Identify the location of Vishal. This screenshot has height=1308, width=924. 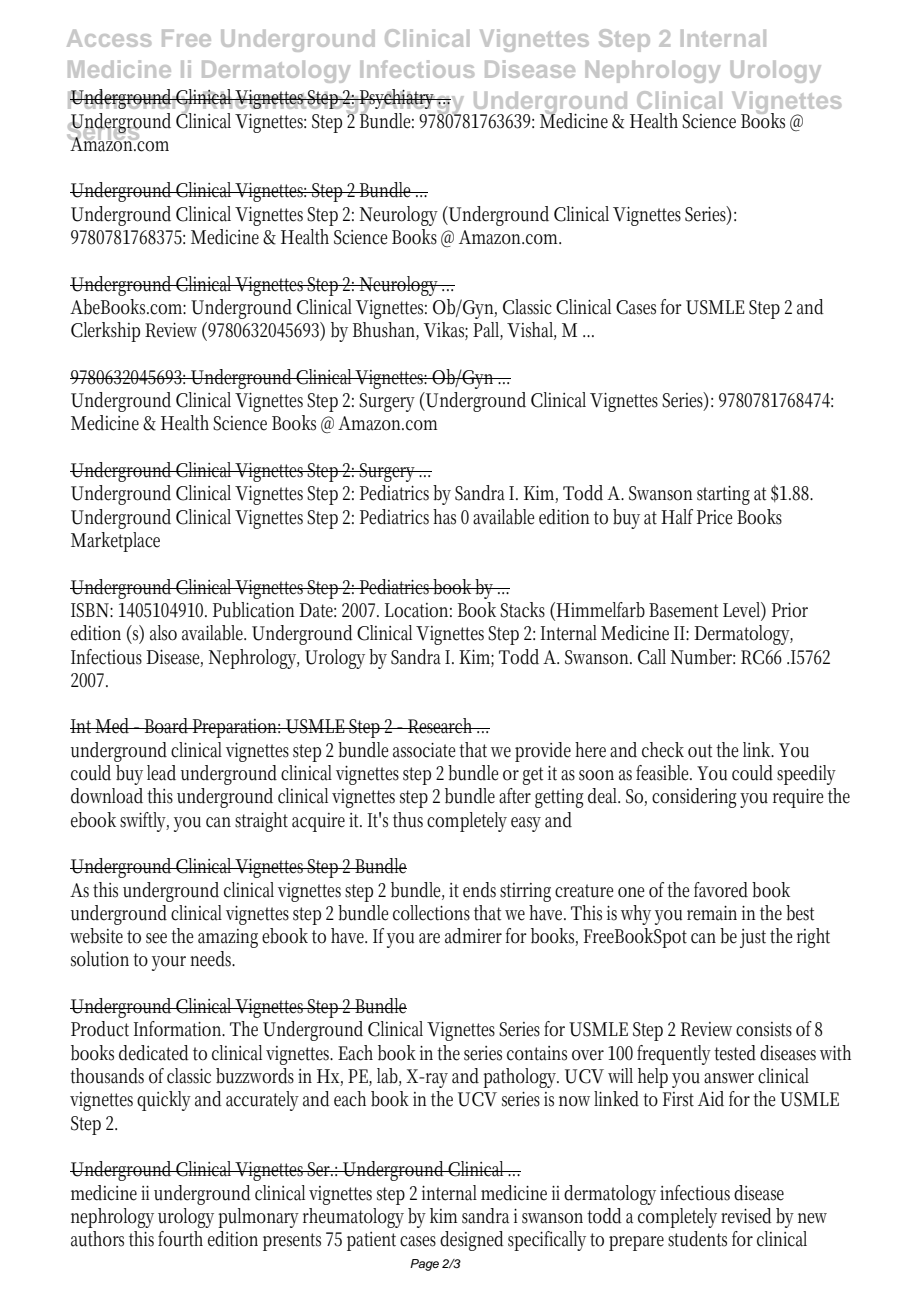
(531, 331).
